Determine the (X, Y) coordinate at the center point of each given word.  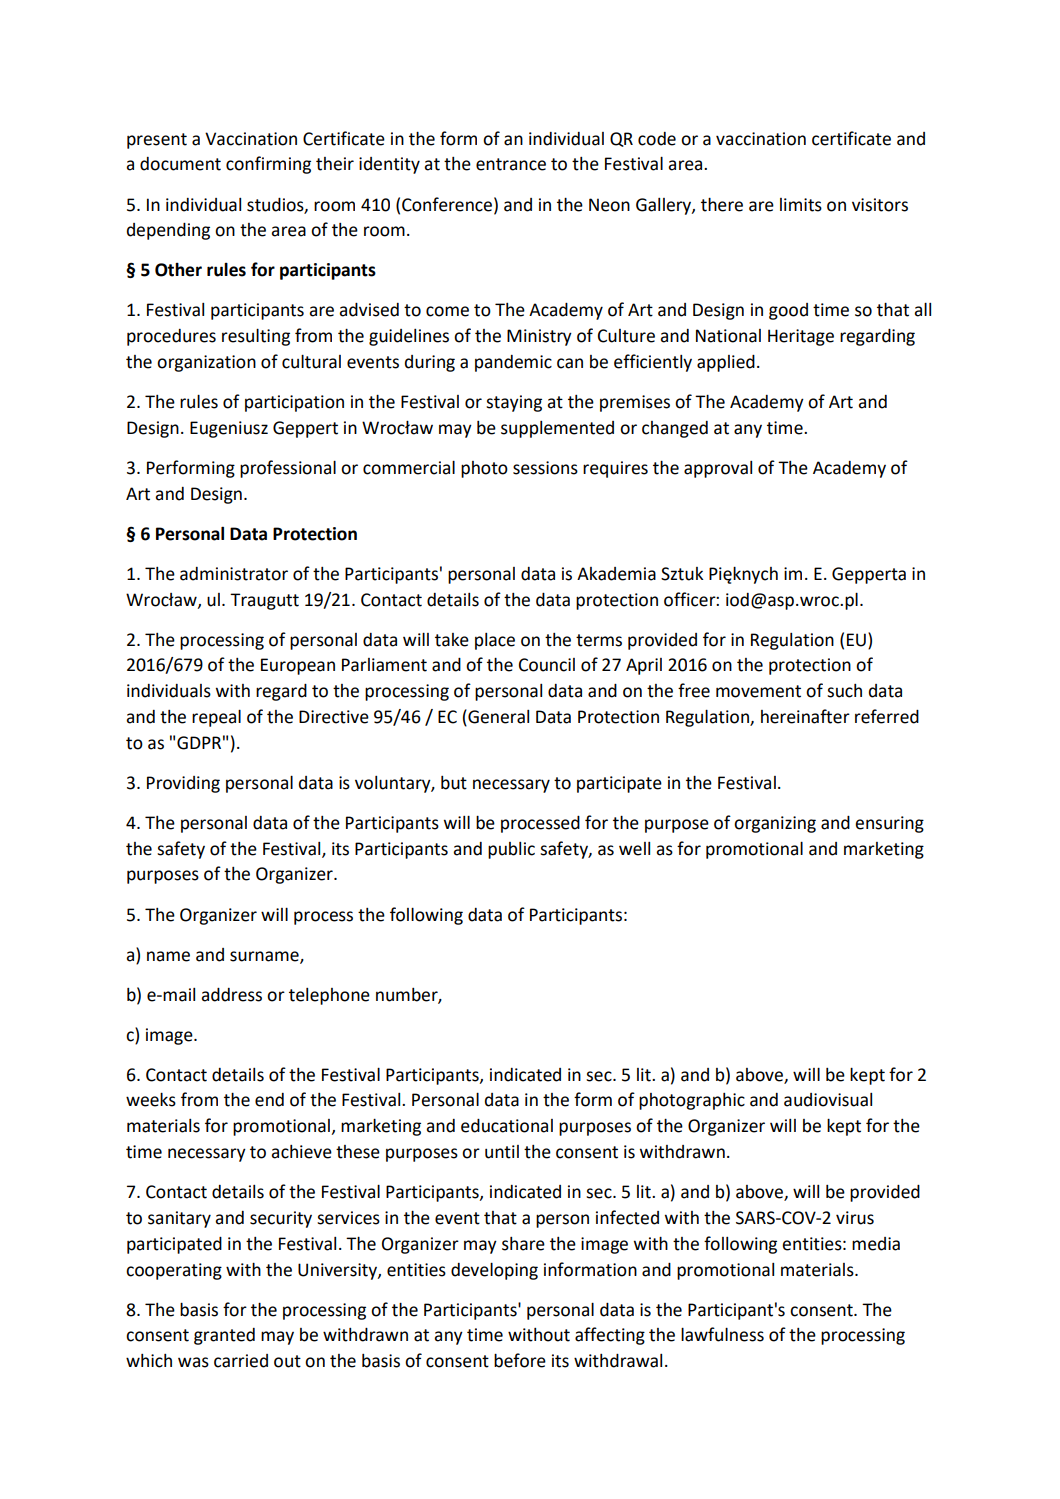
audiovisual (828, 1100)
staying (514, 403)
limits (801, 205)
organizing (775, 824)
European (298, 666)
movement (758, 691)
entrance (511, 164)
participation (294, 403)
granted (224, 1336)
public (511, 850)
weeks (151, 1100)
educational (507, 1126)
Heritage (801, 337)
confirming (268, 165)
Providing (183, 784)
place (495, 641)
